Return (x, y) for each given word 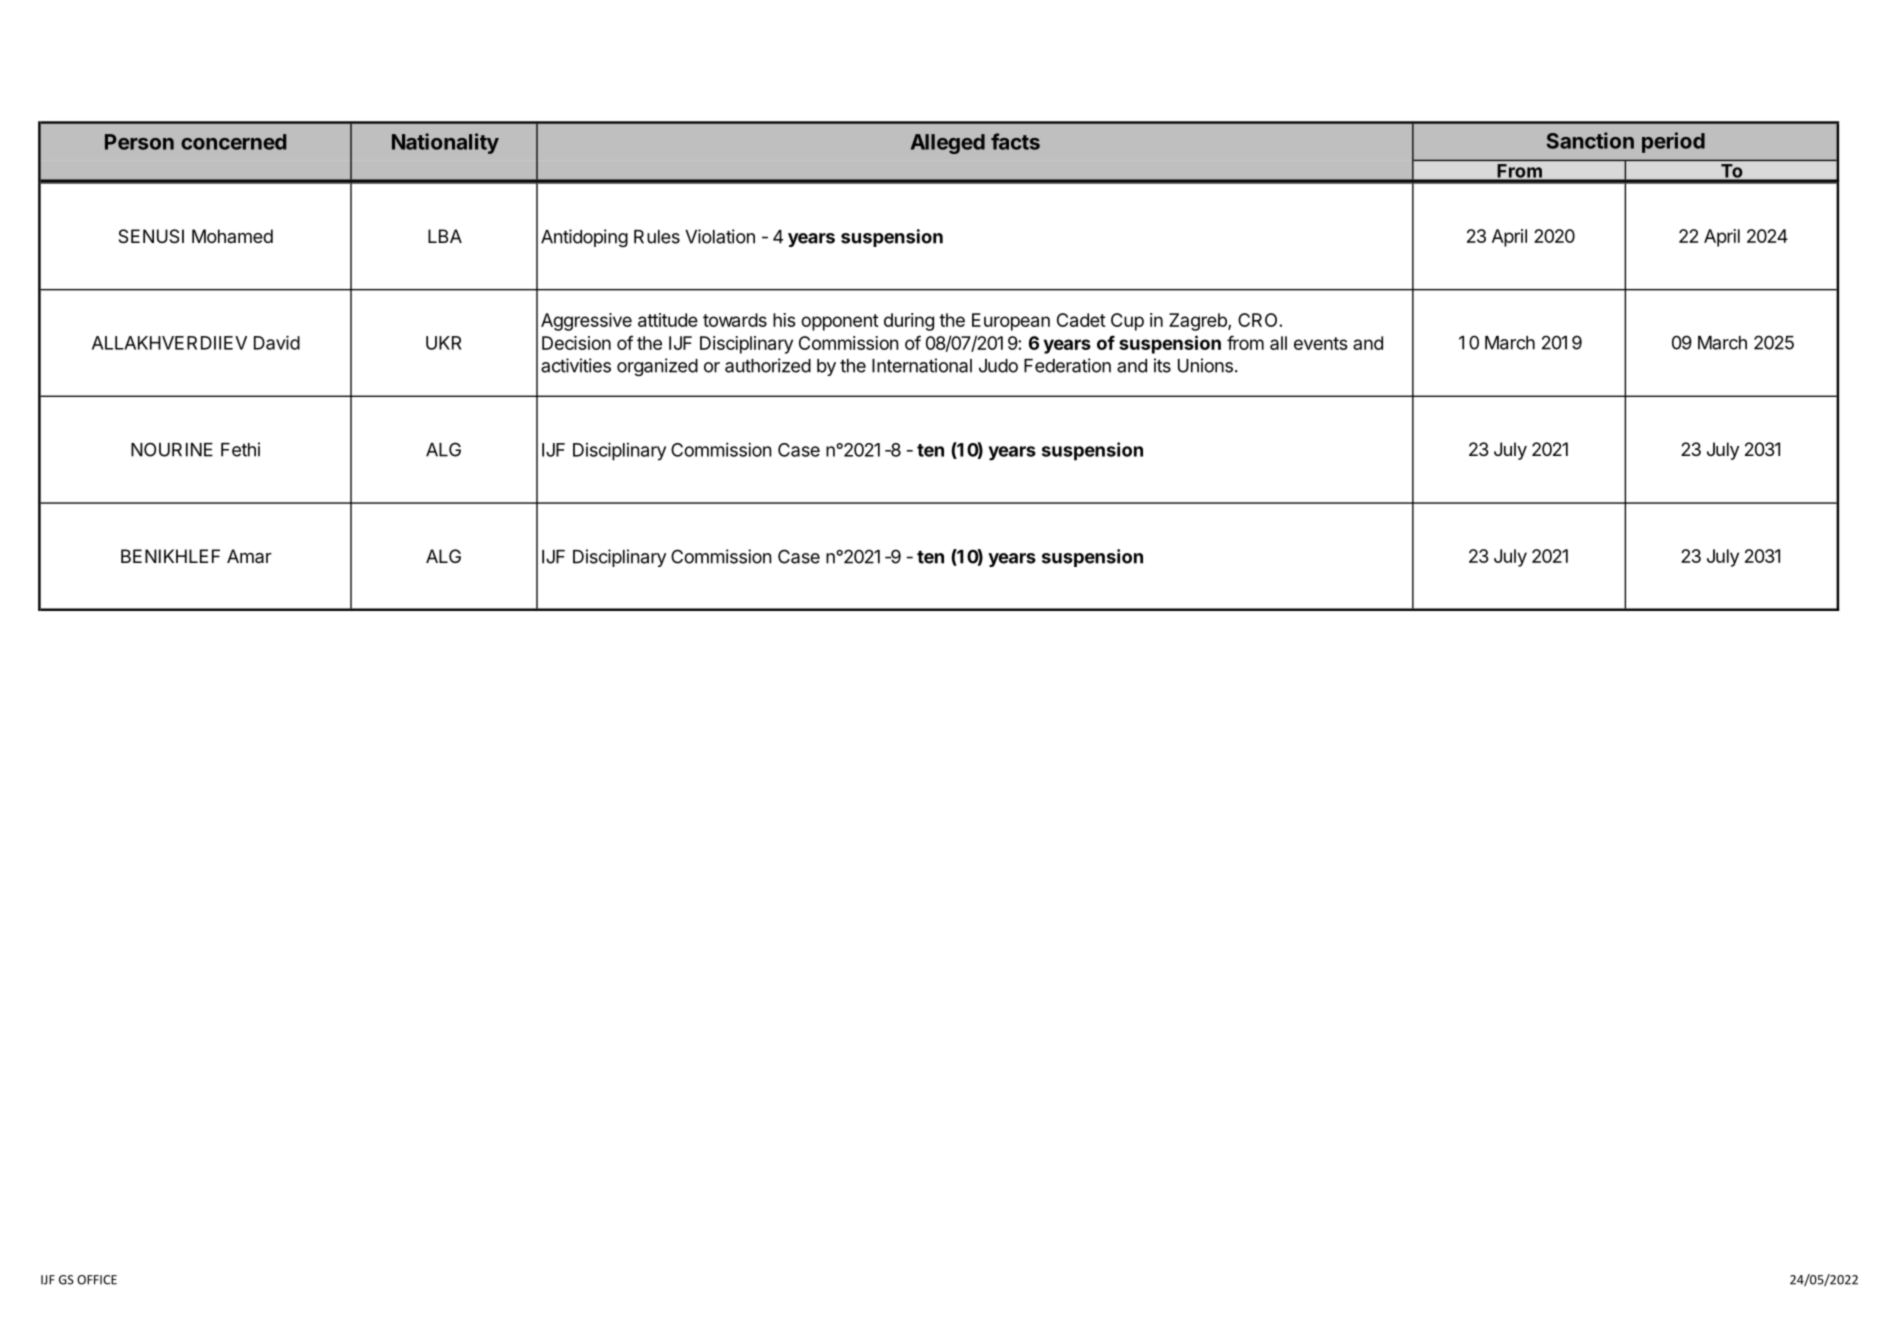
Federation (1067, 365)
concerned (233, 142)
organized (657, 367)
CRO (1259, 320)
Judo (998, 366)
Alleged (948, 144)
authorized (768, 365)
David (277, 342)
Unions (1205, 365)
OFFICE (97, 1280)
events (1321, 343)
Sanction (1590, 140)
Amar (249, 556)
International (922, 365)
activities (576, 365)
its (1162, 365)
